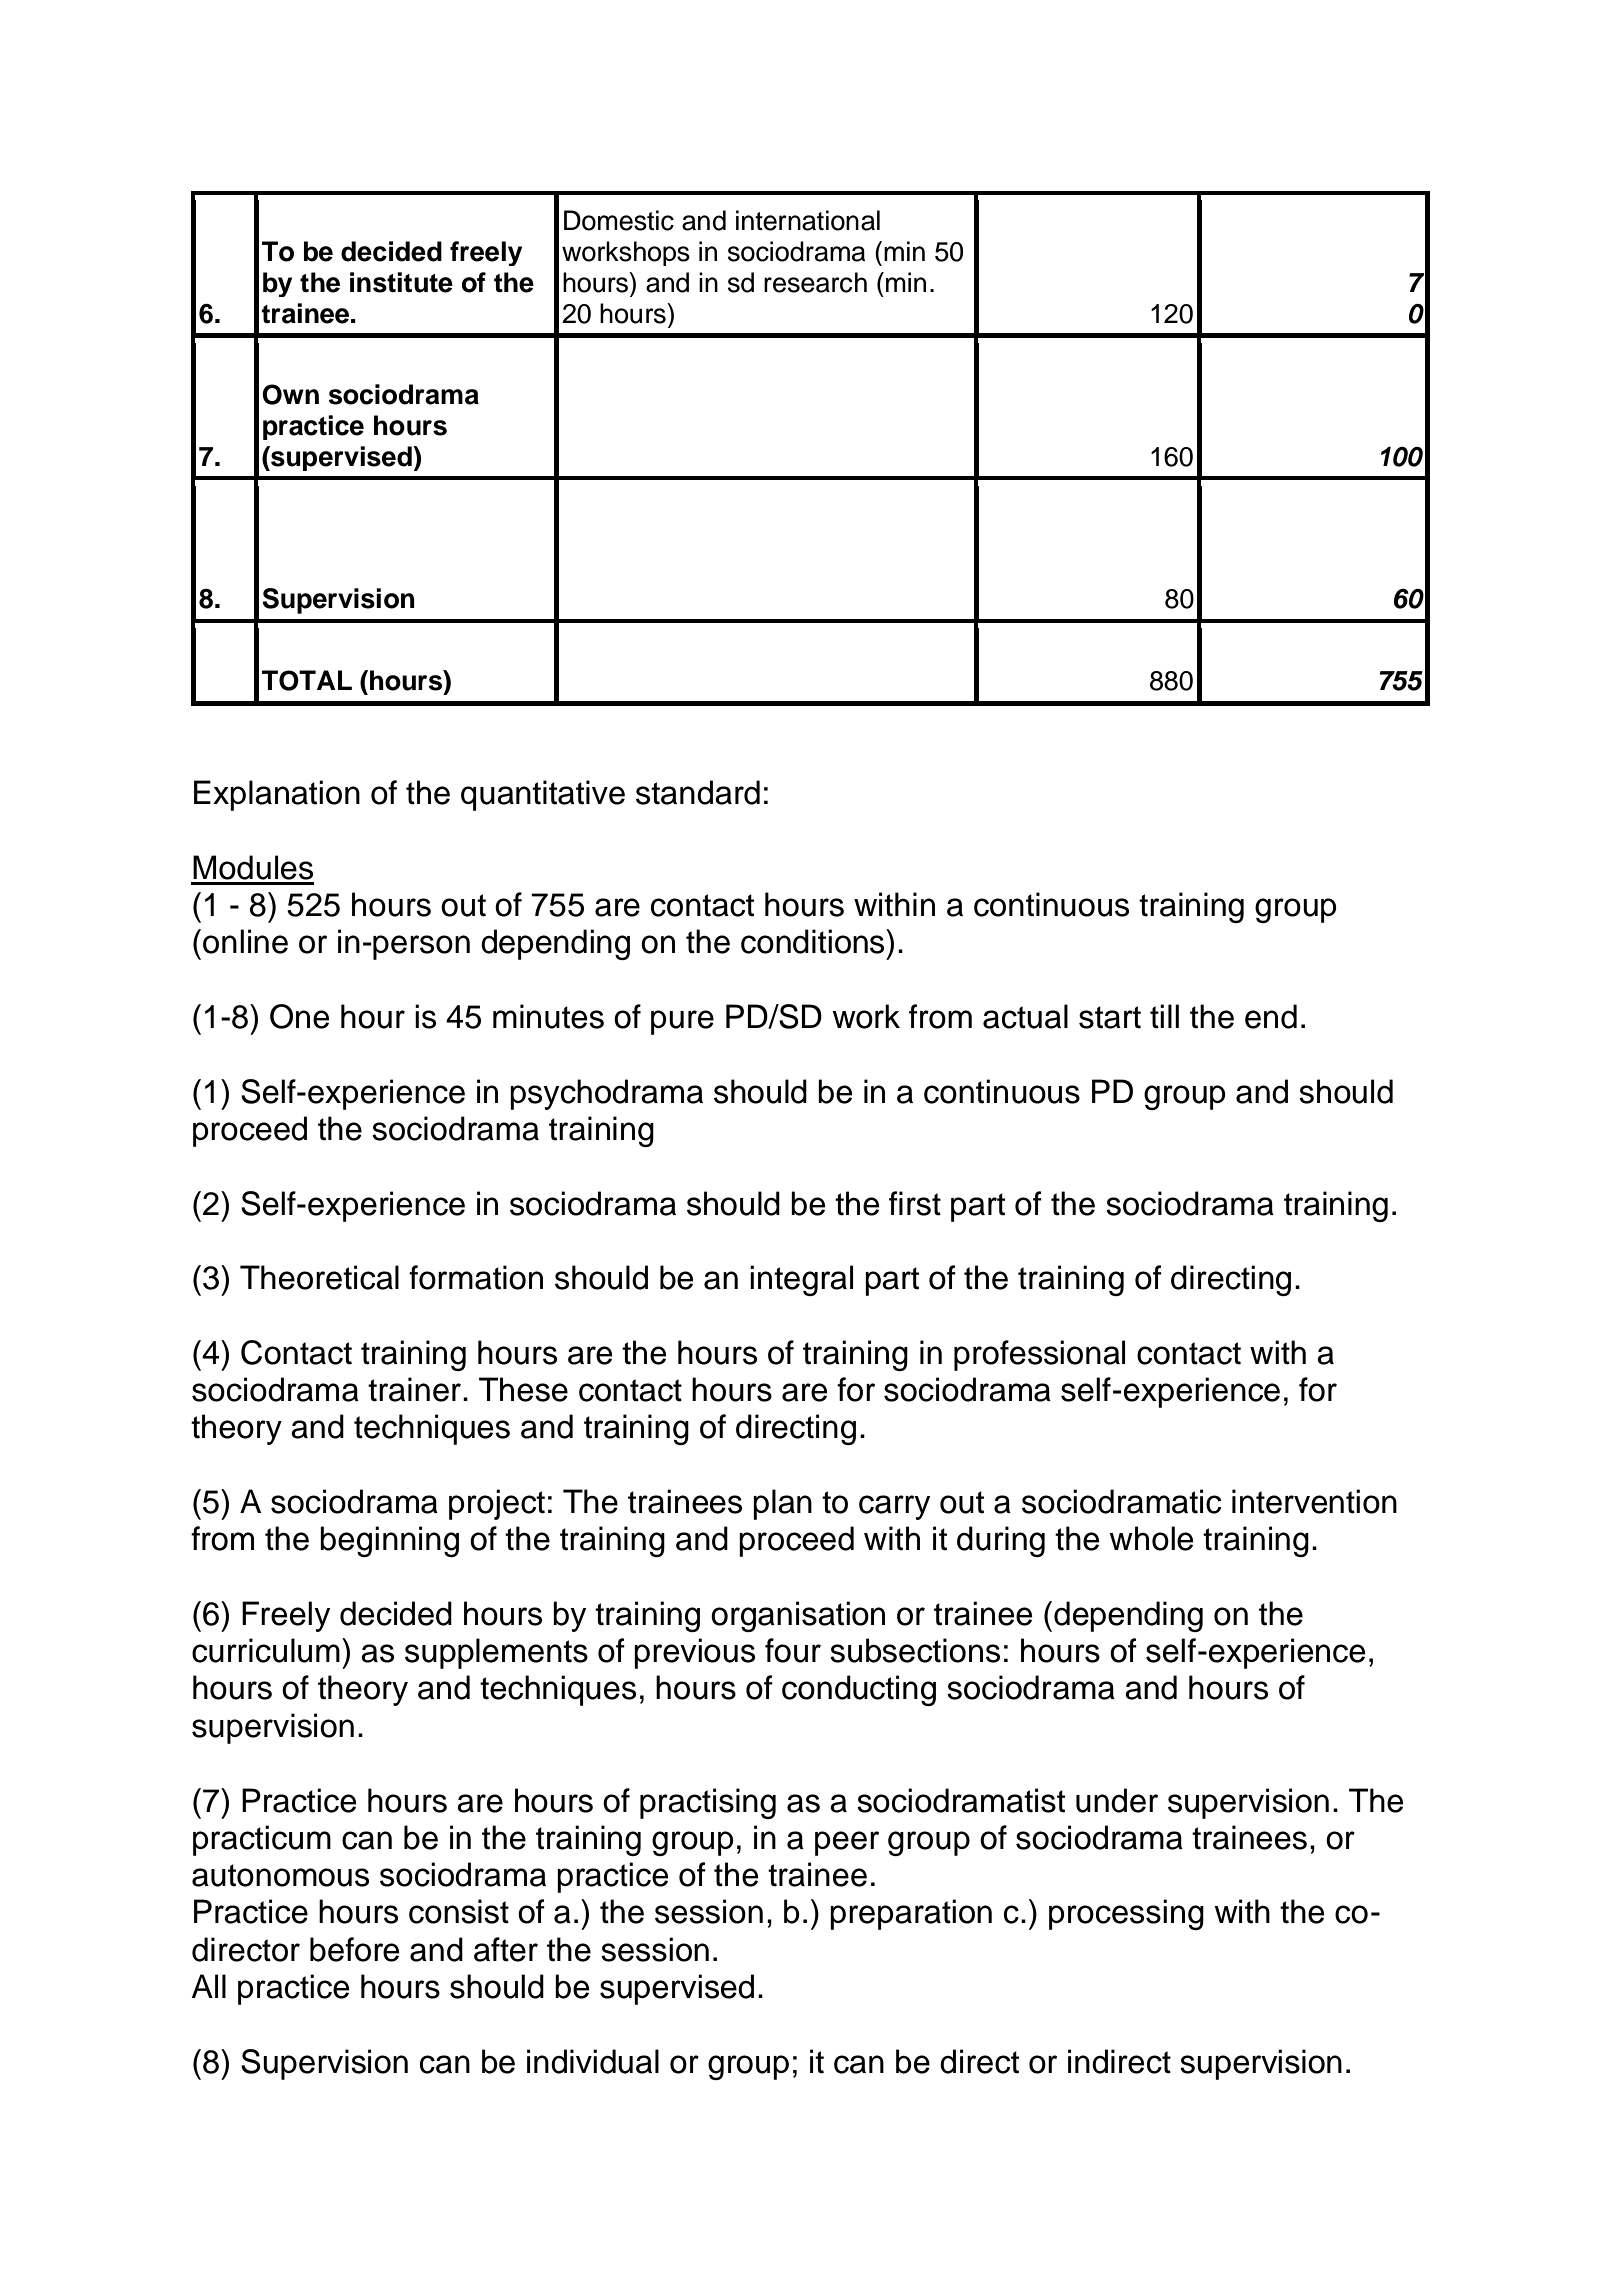 The height and width of the screenshot is (2276, 1609). Describe the element at coordinates (209, 1986) in the screenshot. I see `All` at that location.
